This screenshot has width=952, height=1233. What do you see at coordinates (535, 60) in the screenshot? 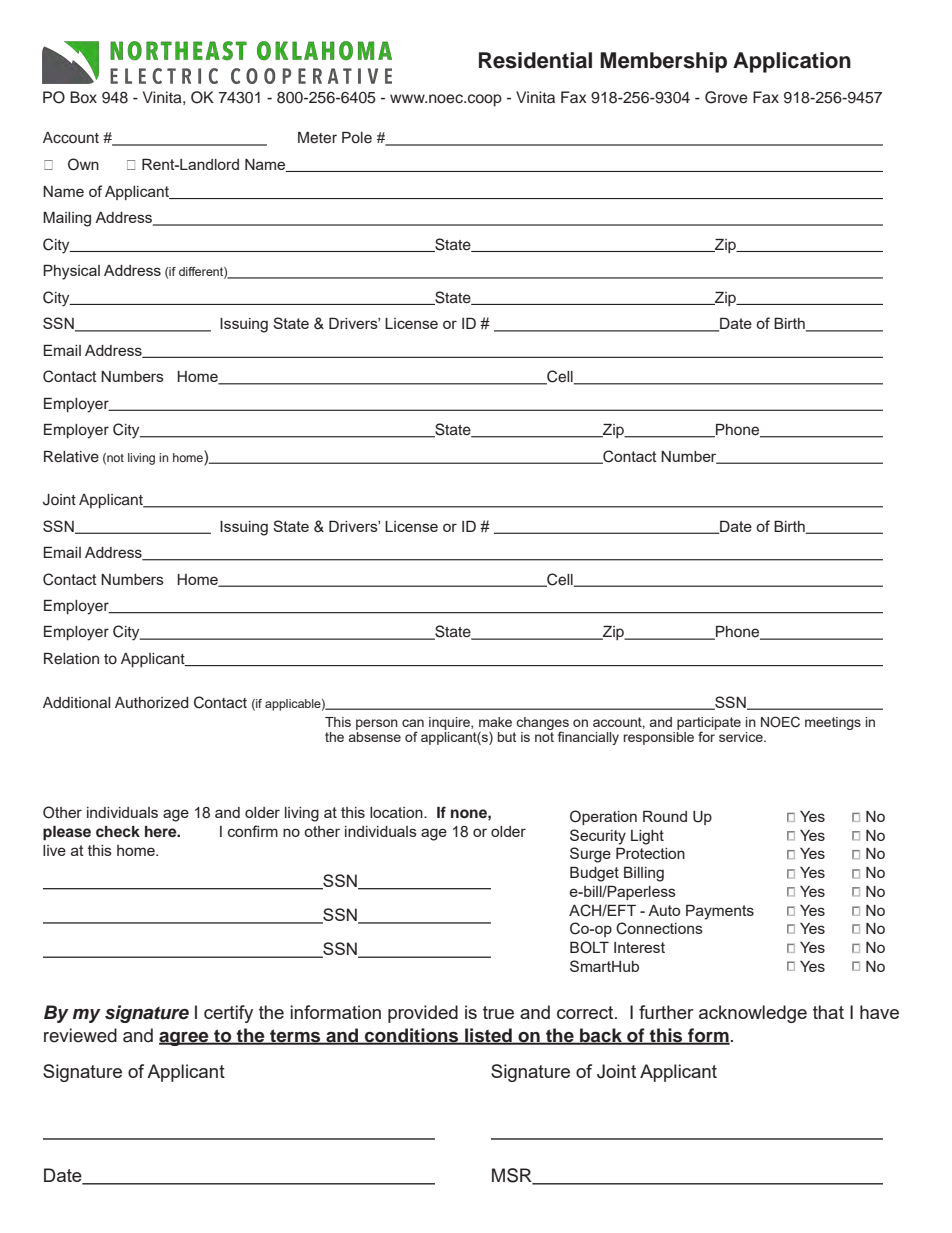
I see `Residential` at bounding box center [535, 60].
